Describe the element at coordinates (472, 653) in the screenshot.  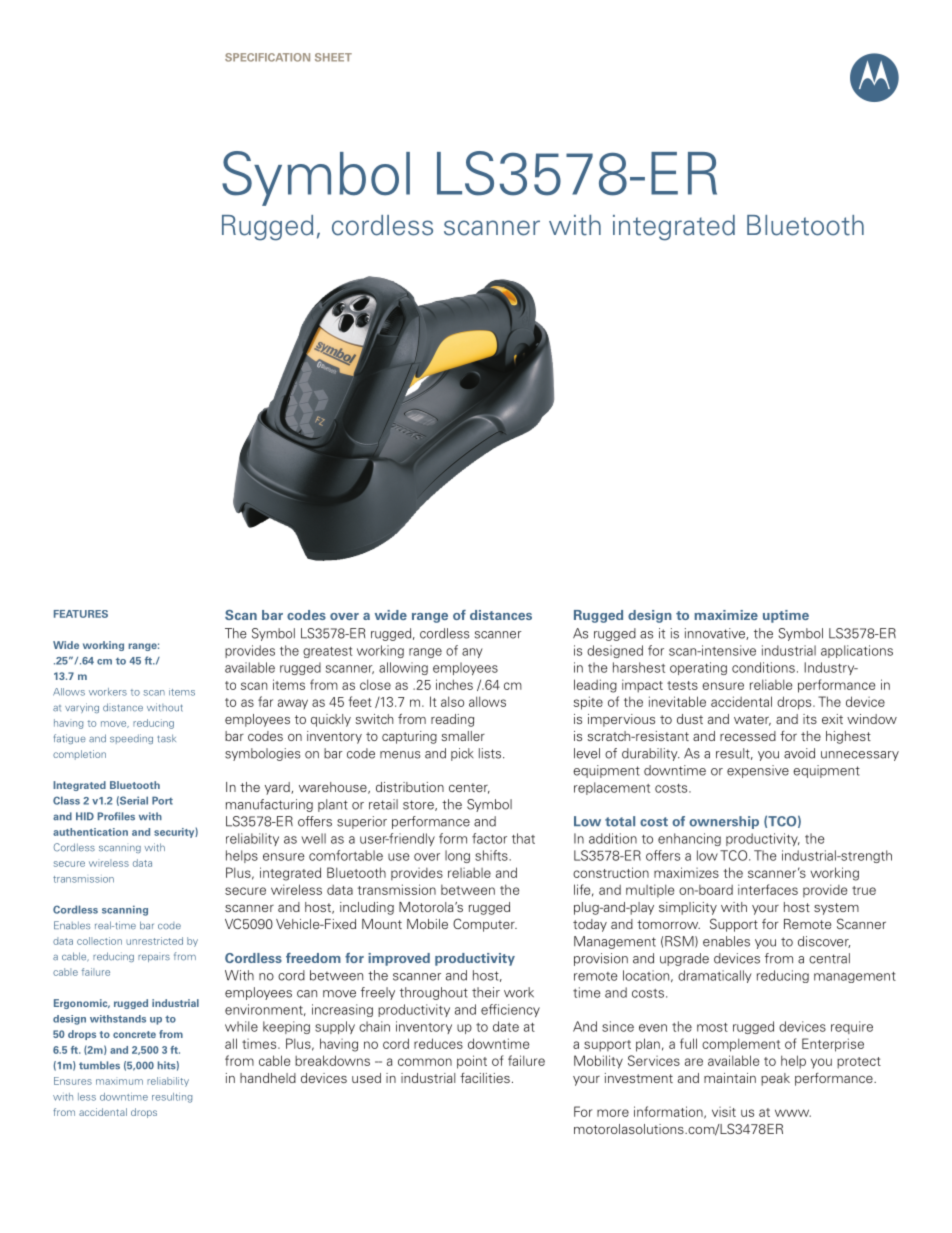
I see `any` at that location.
